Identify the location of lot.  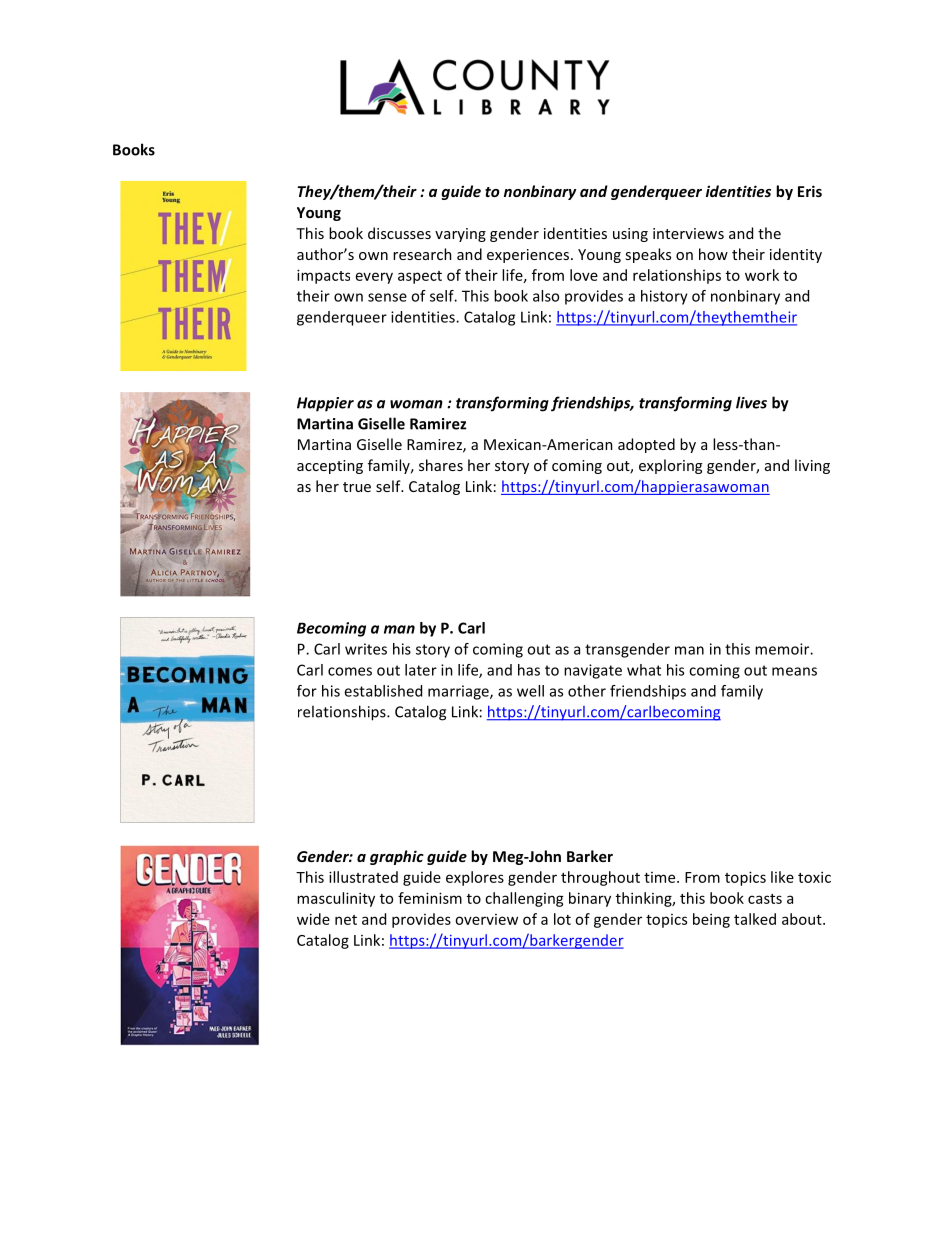
(562, 919).
